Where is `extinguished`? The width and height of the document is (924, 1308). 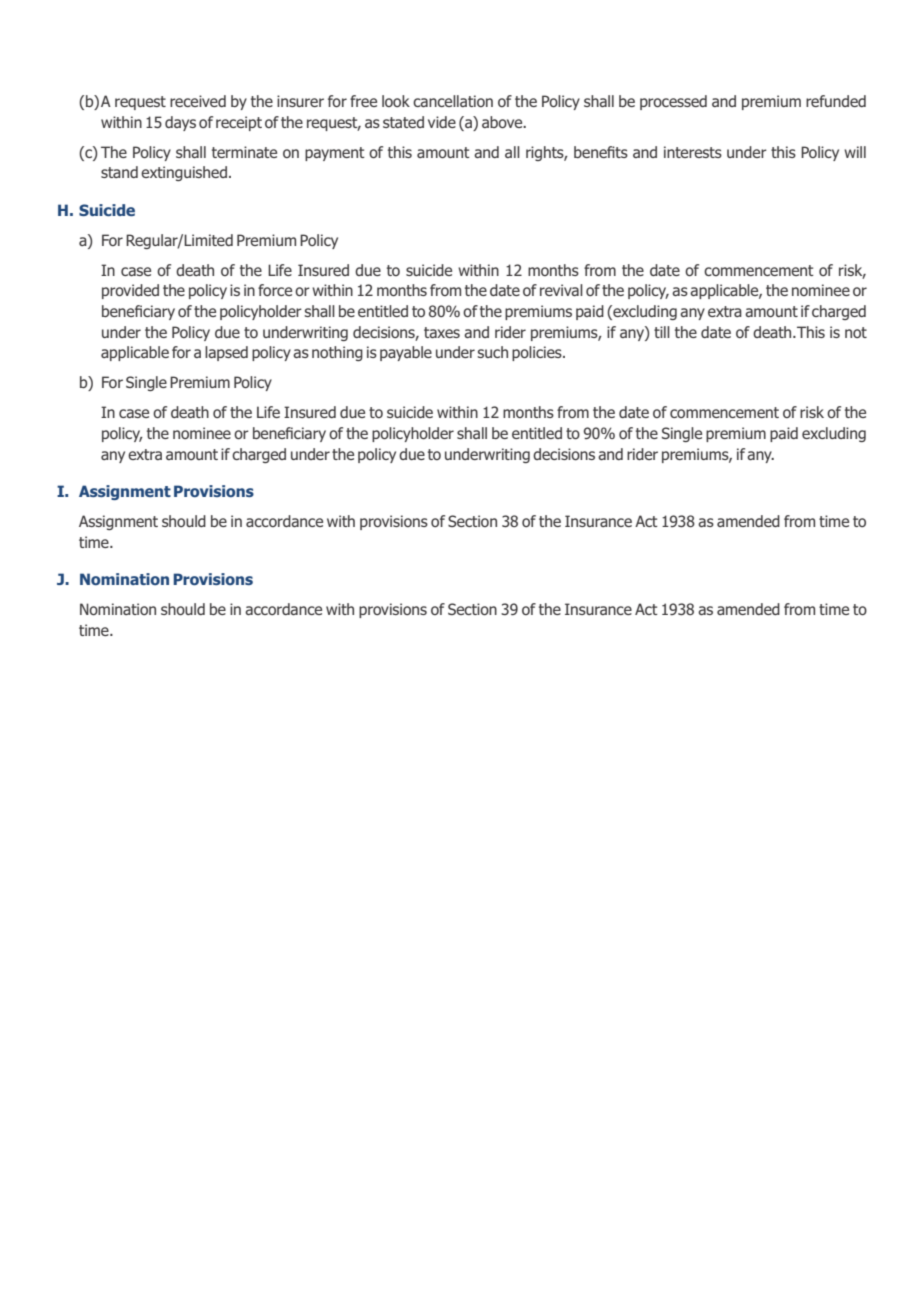 extinguished is located at coordinates (184, 173).
